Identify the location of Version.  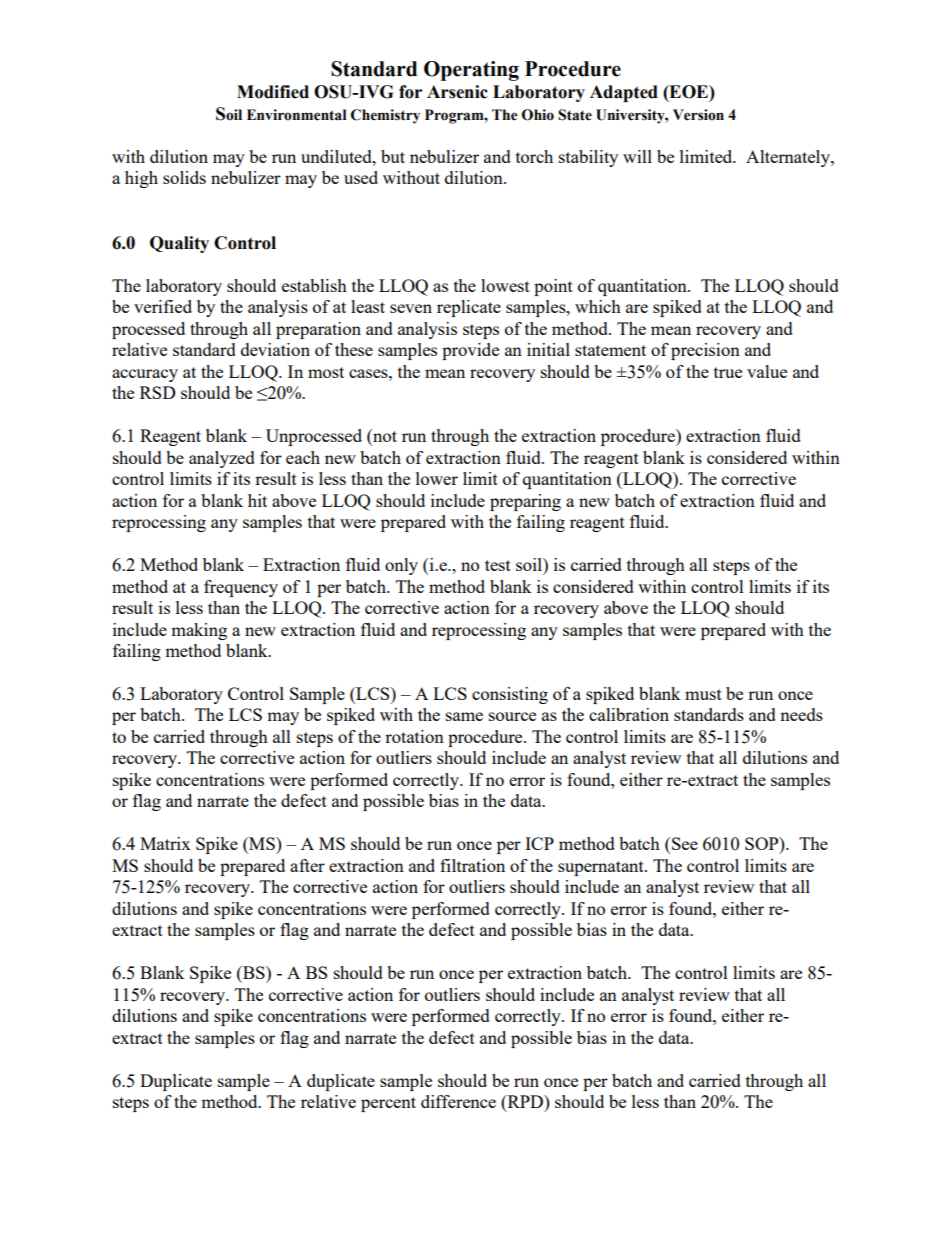
(698, 115).
